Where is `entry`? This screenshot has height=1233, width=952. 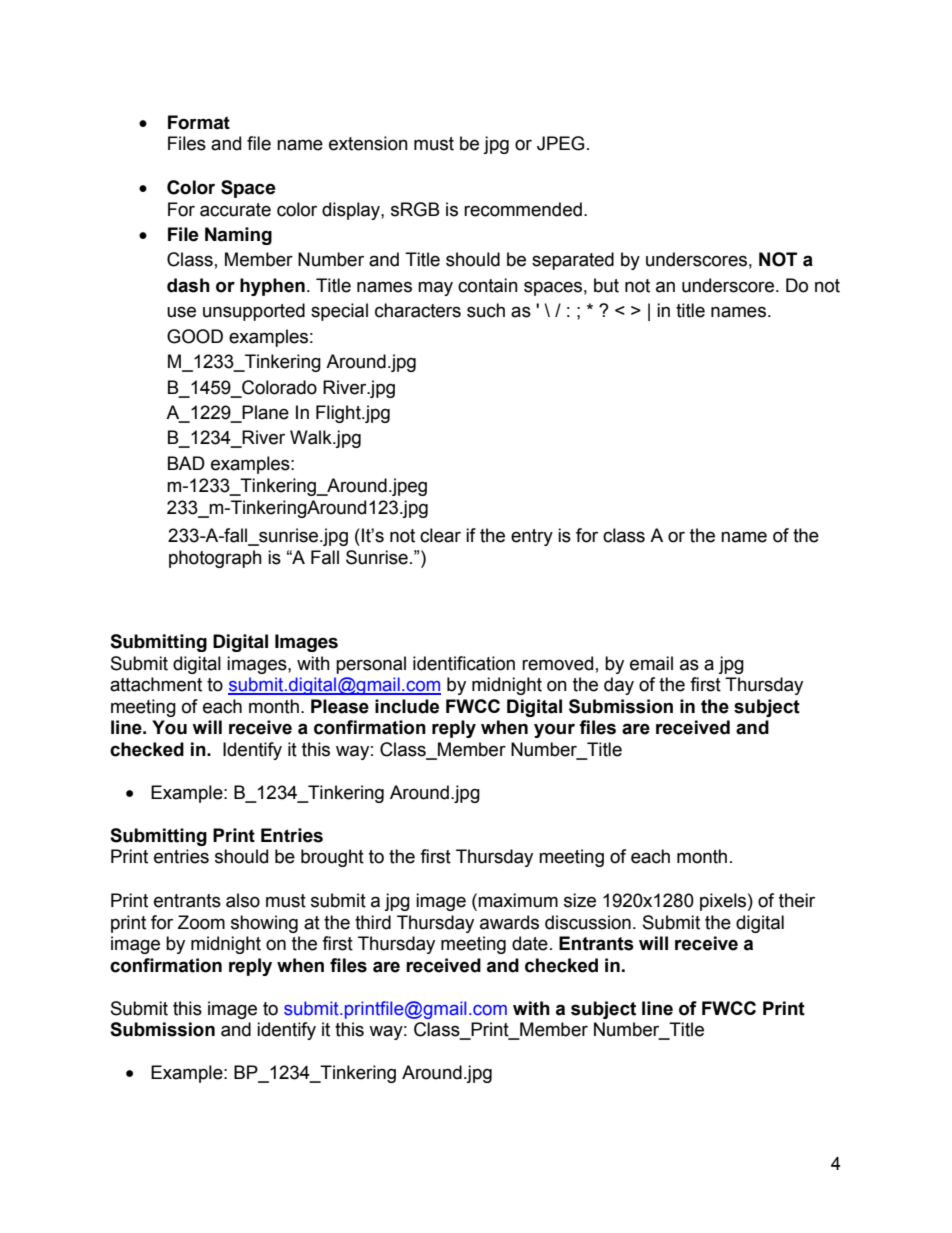 entry is located at coordinates (532, 537).
